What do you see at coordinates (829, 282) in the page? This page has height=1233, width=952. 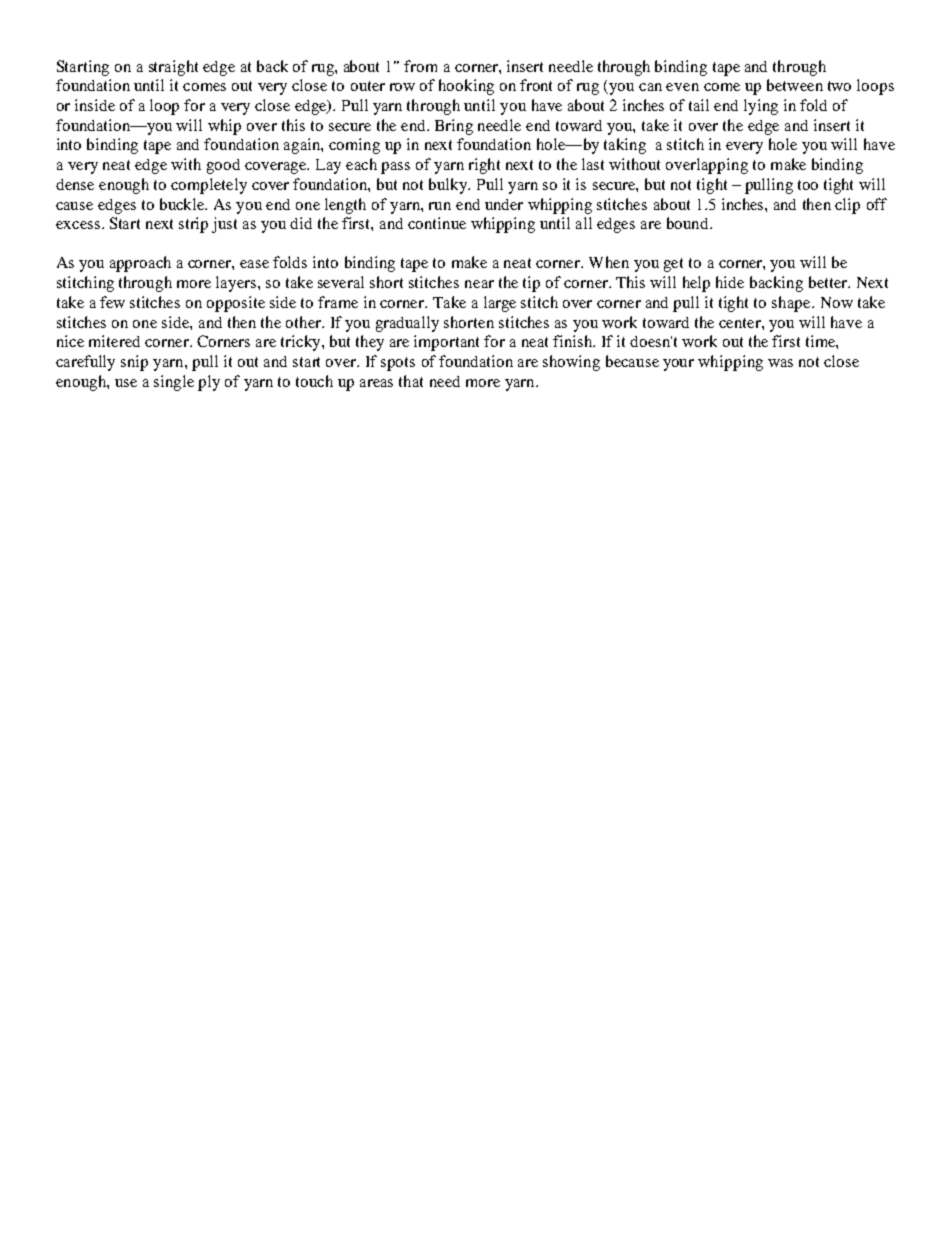 I see `better` at bounding box center [829, 282].
